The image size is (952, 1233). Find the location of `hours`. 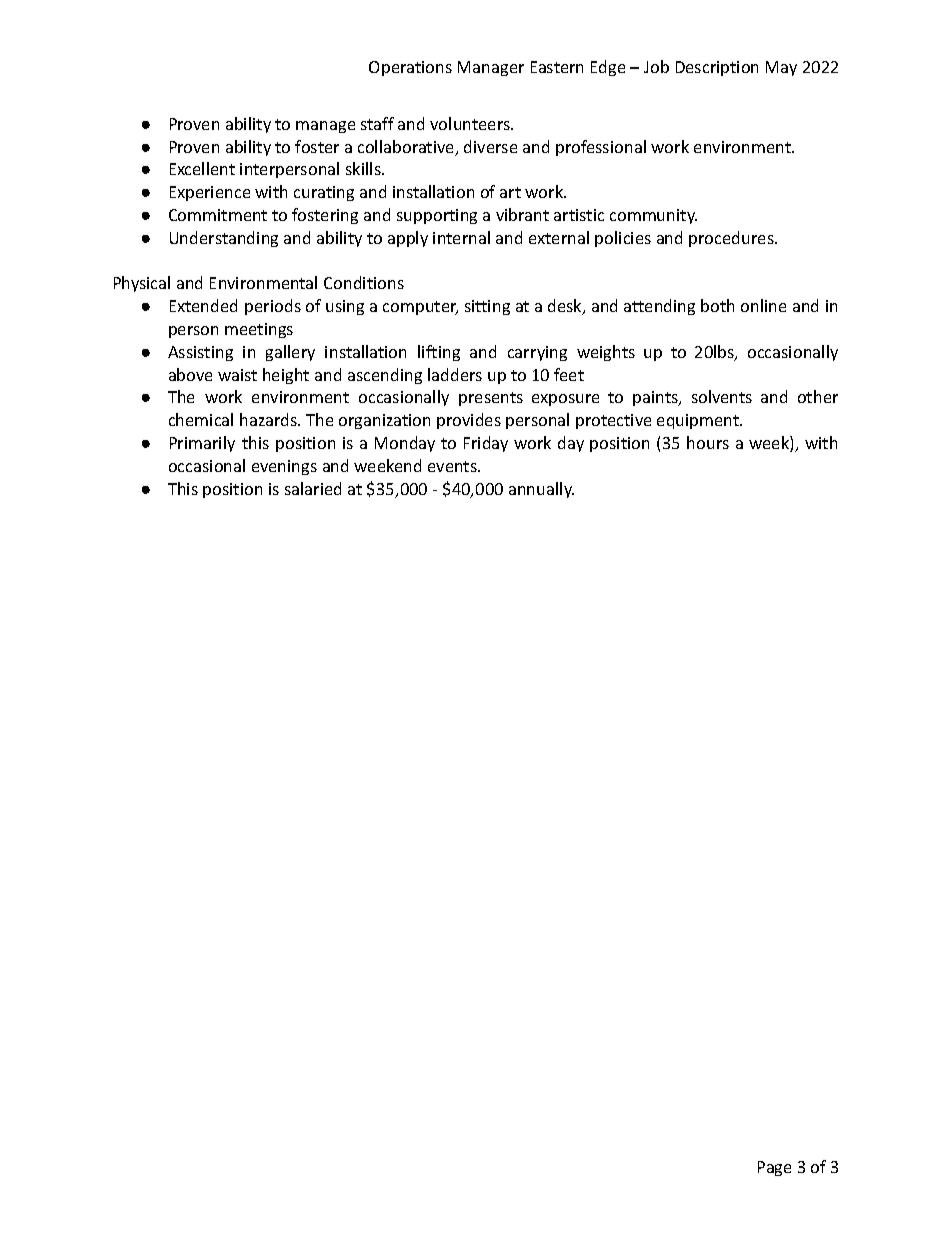

hours is located at coordinates (708, 442).
